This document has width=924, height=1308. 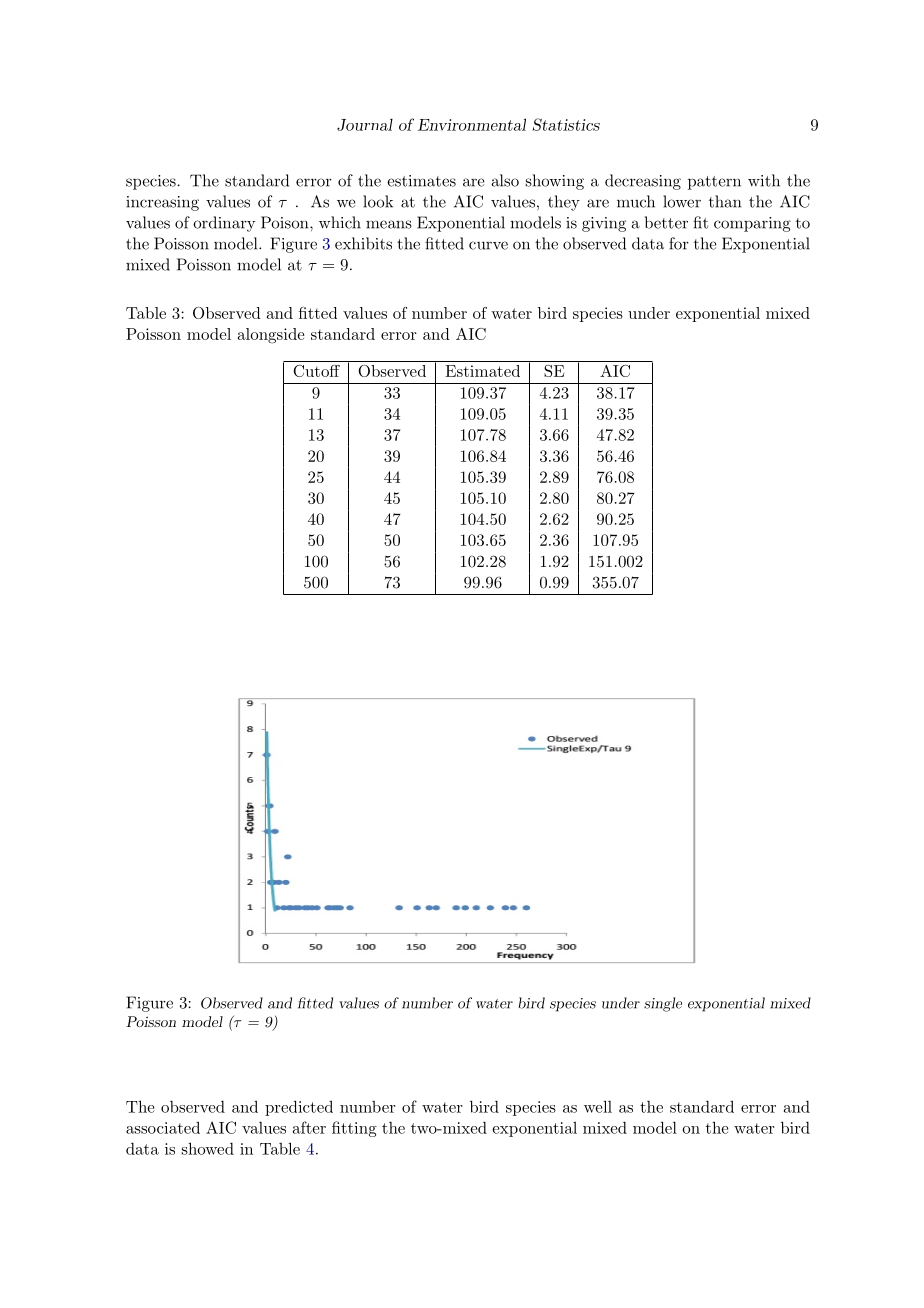 I want to click on fitting, so click(x=354, y=1129).
